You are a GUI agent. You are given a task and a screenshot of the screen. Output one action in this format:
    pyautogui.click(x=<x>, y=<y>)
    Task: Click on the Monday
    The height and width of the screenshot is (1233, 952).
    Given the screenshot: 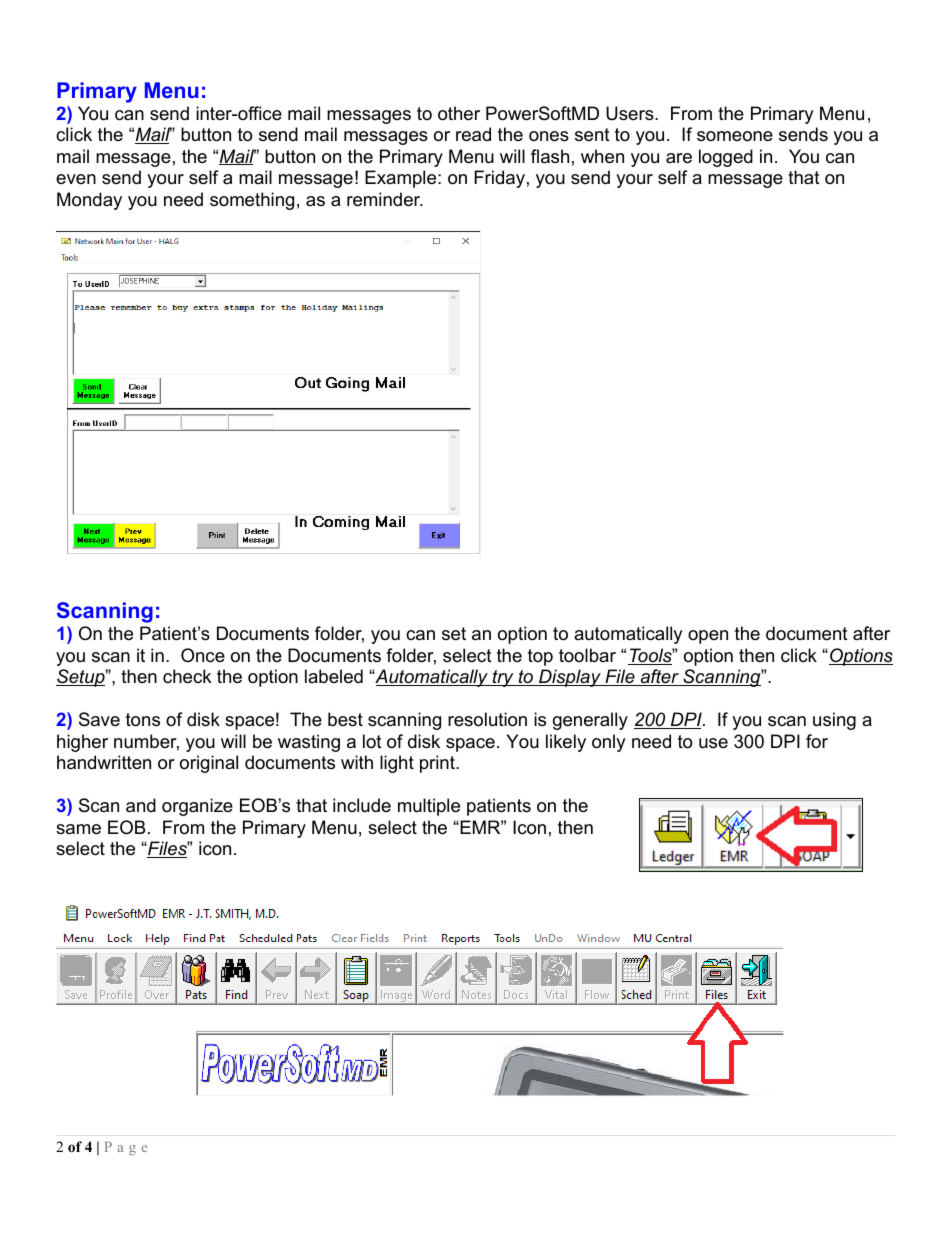 What is the action you would take?
    pyautogui.click(x=89, y=201)
